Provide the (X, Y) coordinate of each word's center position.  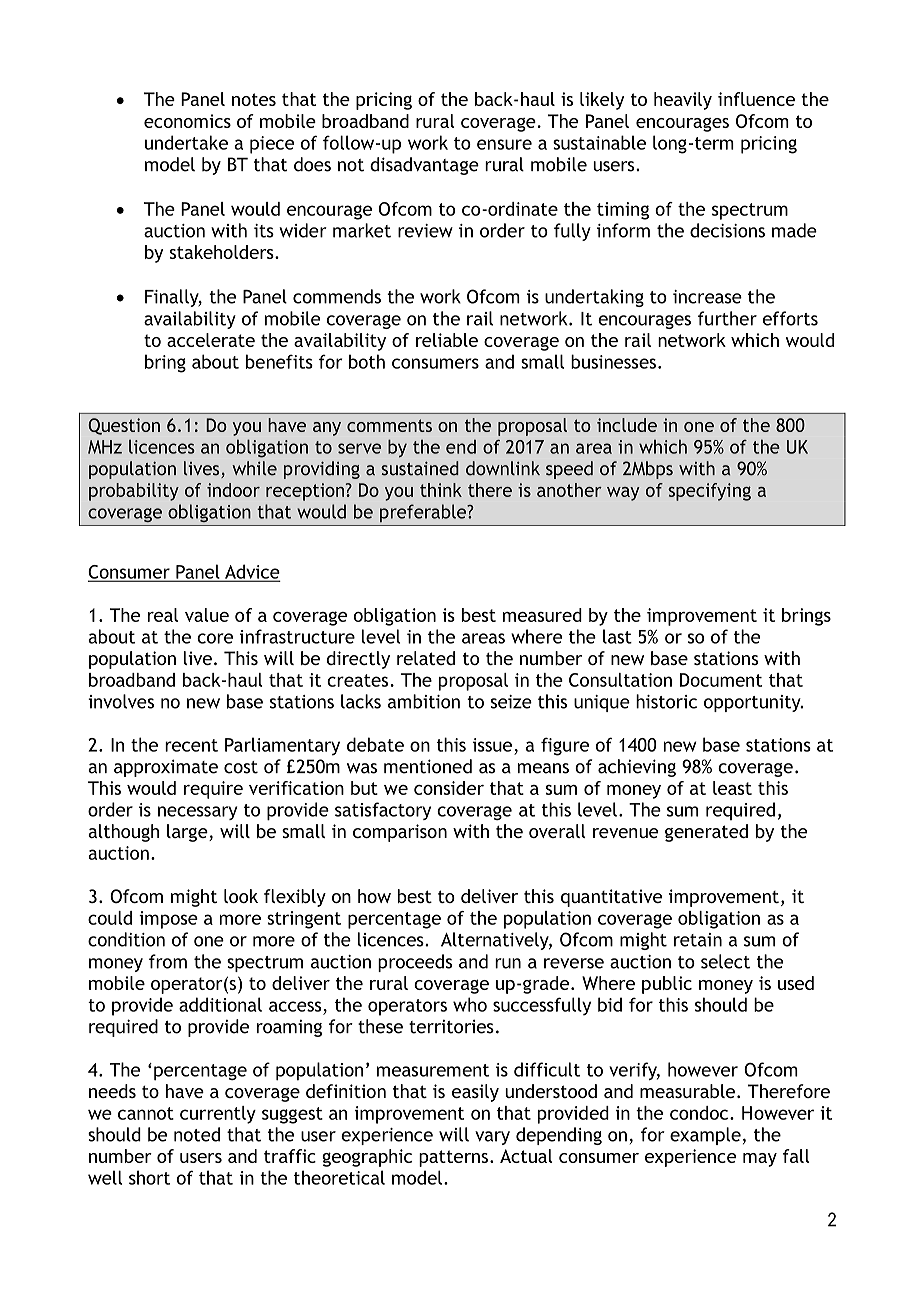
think (441, 490)
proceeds (415, 963)
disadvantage (424, 166)
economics (187, 121)
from (168, 961)
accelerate (211, 340)
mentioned (428, 766)
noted (197, 1134)
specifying (709, 492)
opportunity (753, 703)
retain (698, 940)
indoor (233, 490)
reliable (447, 340)
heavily (683, 101)
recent (191, 745)
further (727, 318)
